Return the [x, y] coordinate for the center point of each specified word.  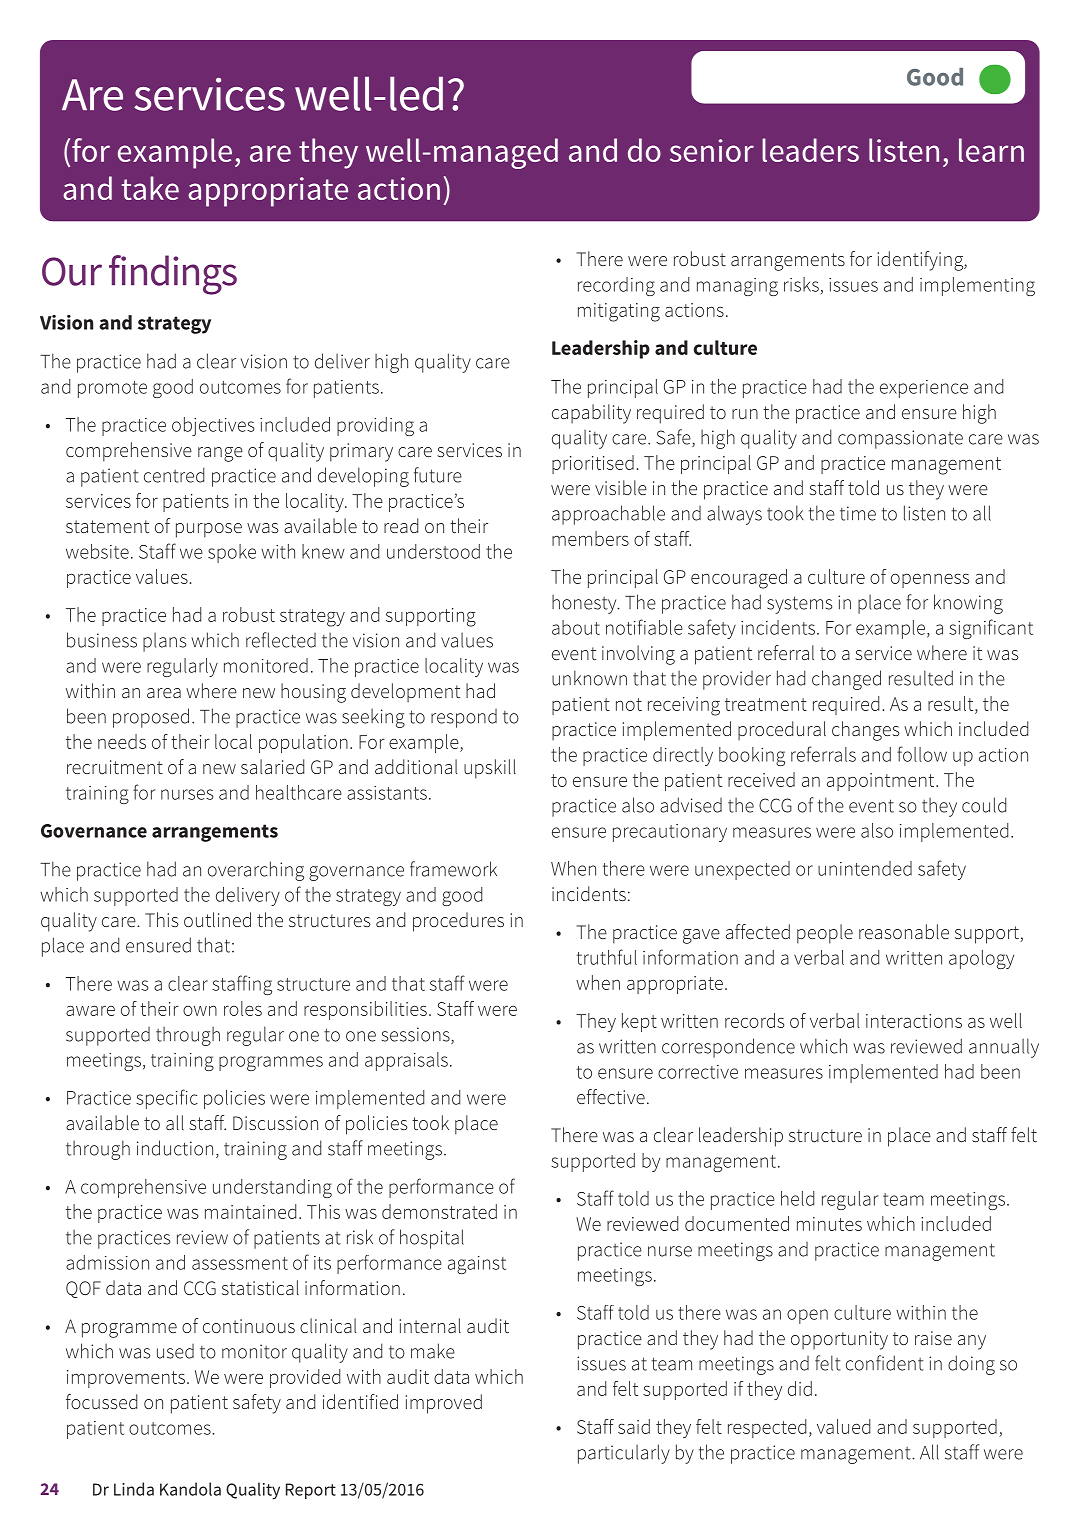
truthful [607, 957]
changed [846, 680]
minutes [829, 1224]
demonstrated [439, 1211]
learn [991, 150]
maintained [250, 1211]
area [164, 693]
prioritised [593, 464]
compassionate [900, 439]
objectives [213, 426]
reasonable [904, 931]
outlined [217, 919]
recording [616, 286]
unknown [589, 678]
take [150, 188]
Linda [134, 1489]
